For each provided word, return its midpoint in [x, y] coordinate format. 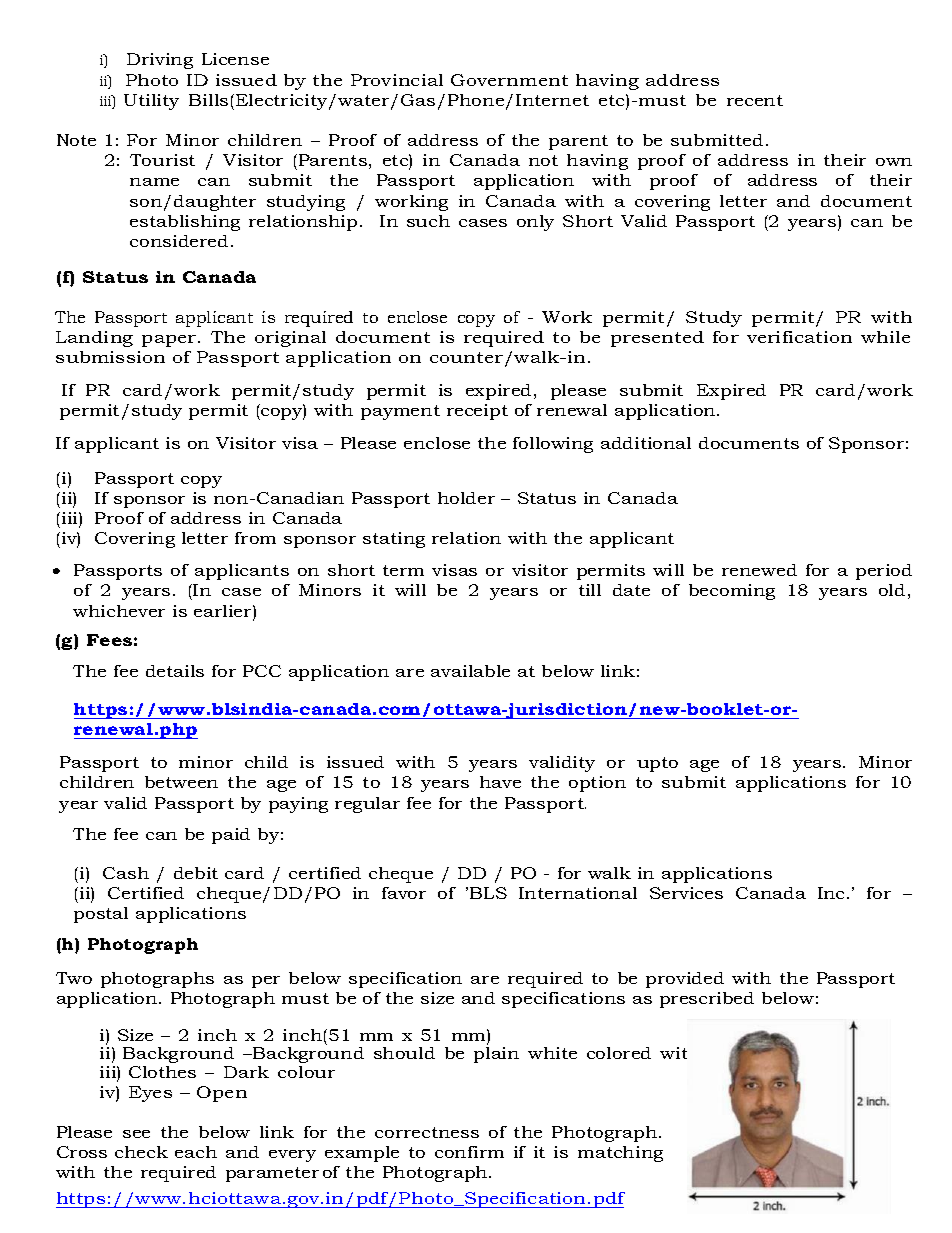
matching [620, 1154]
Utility [151, 102]
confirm [469, 1152]
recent [755, 100]
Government [509, 80]
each [196, 1152]
